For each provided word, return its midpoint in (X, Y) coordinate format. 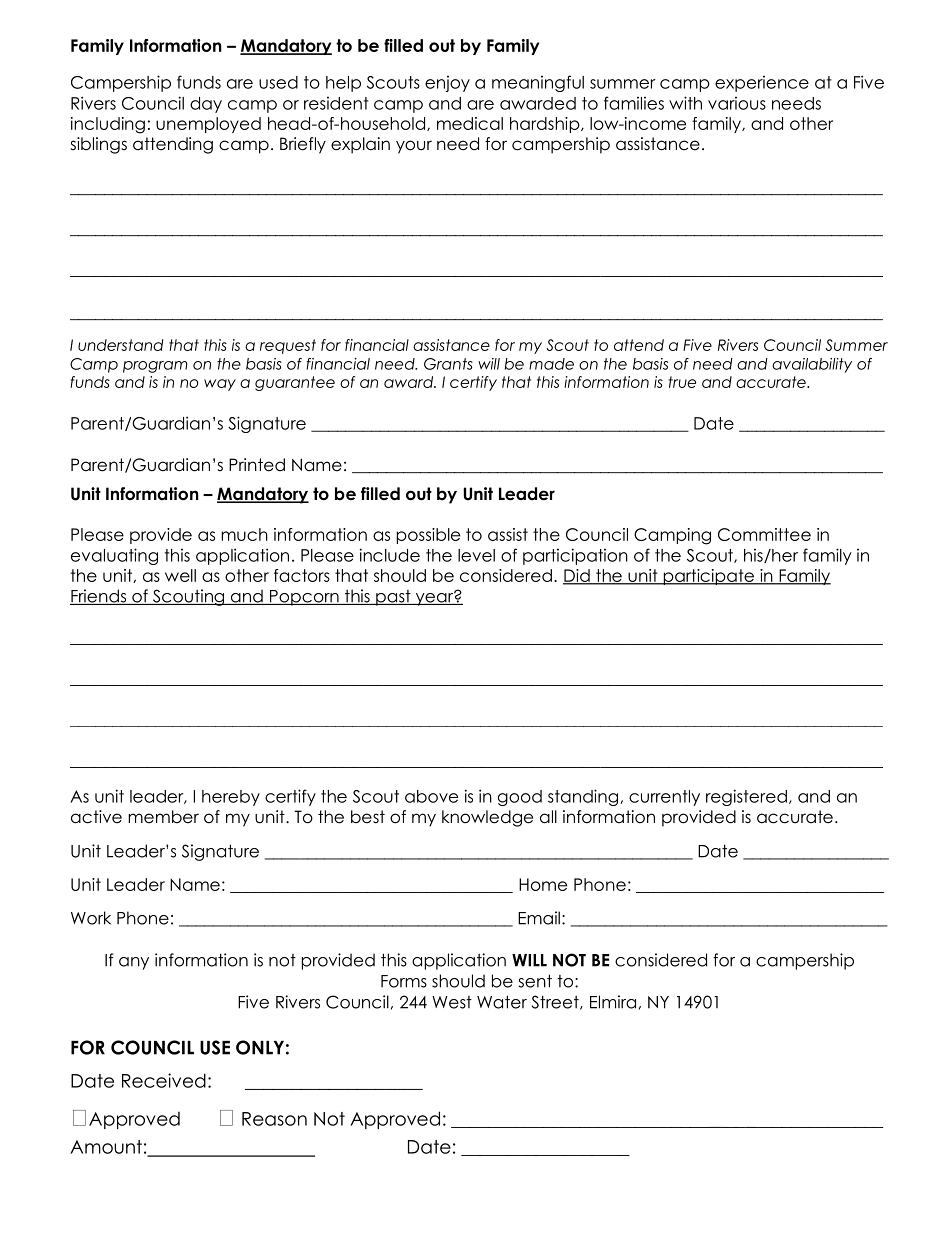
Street (556, 1002)
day (206, 105)
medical (470, 123)
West (452, 1002)
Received (164, 1080)
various (737, 103)
